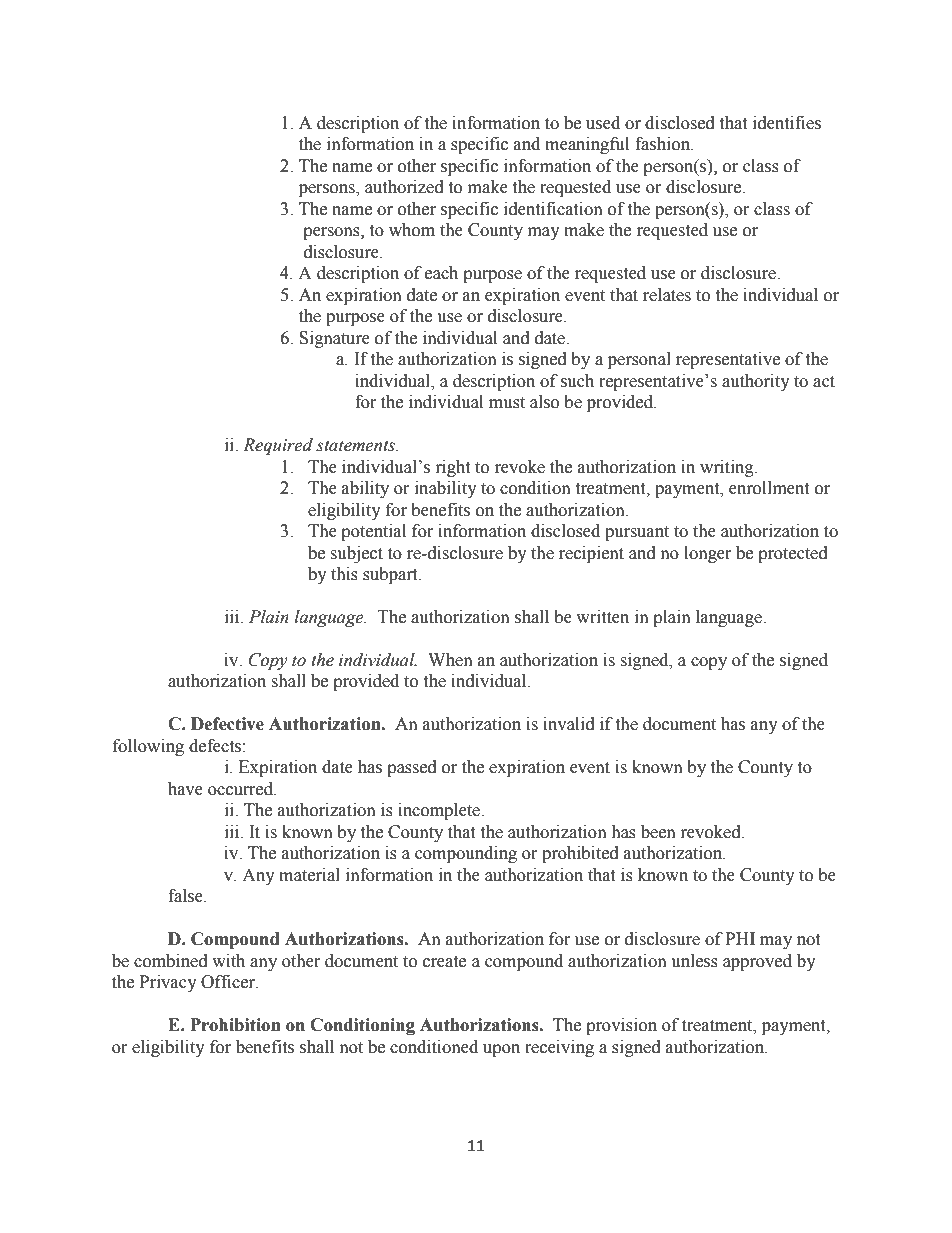  What do you see at coordinates (404, 187) in the screenshot?
I see `authorized` at bounding box center [404, 187].
